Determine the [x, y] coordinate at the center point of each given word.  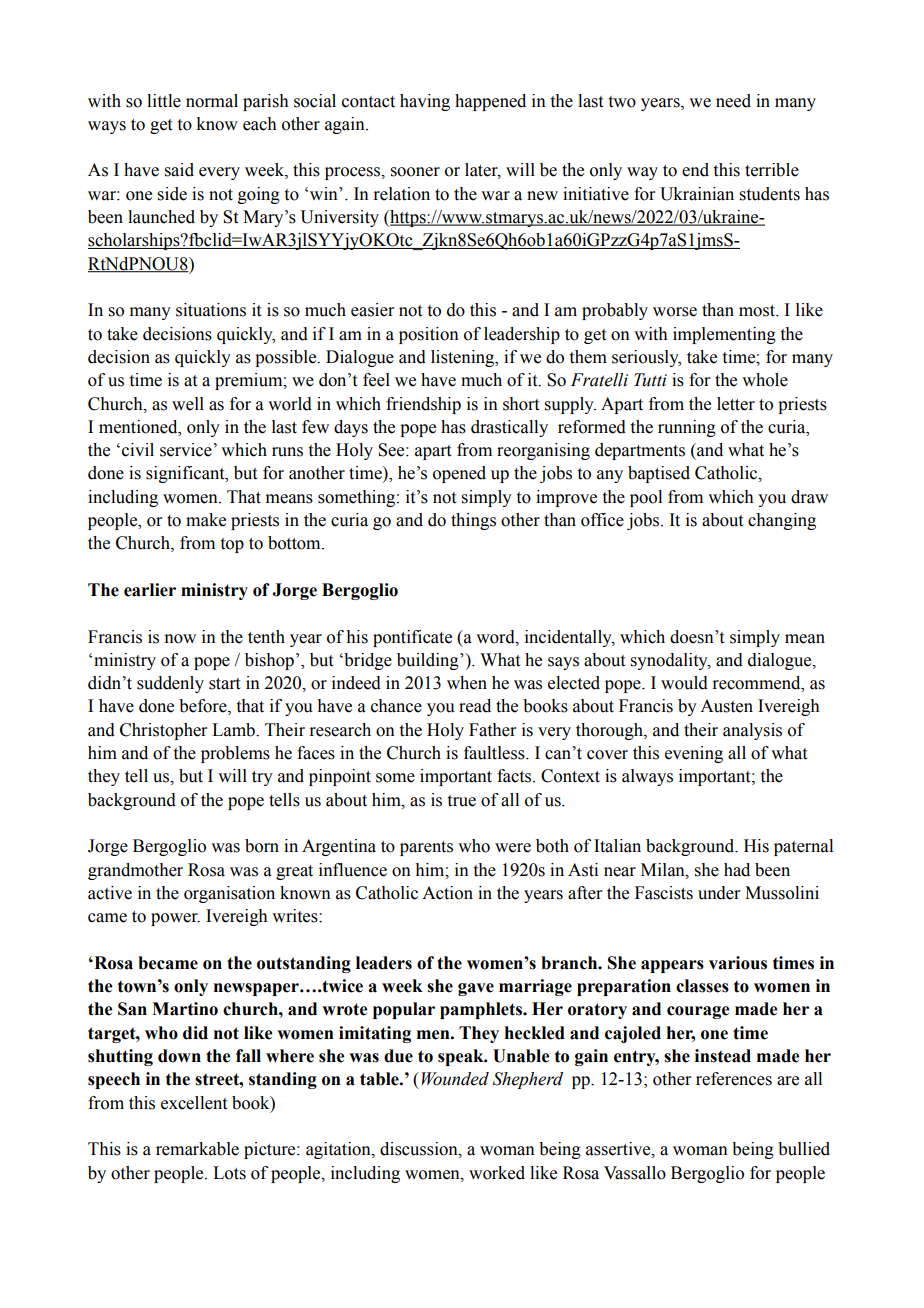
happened [490, 102]
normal [212, 101]
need [733, 101]
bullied [804, 1149]
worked [497, 1173]
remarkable [197, 1149]
